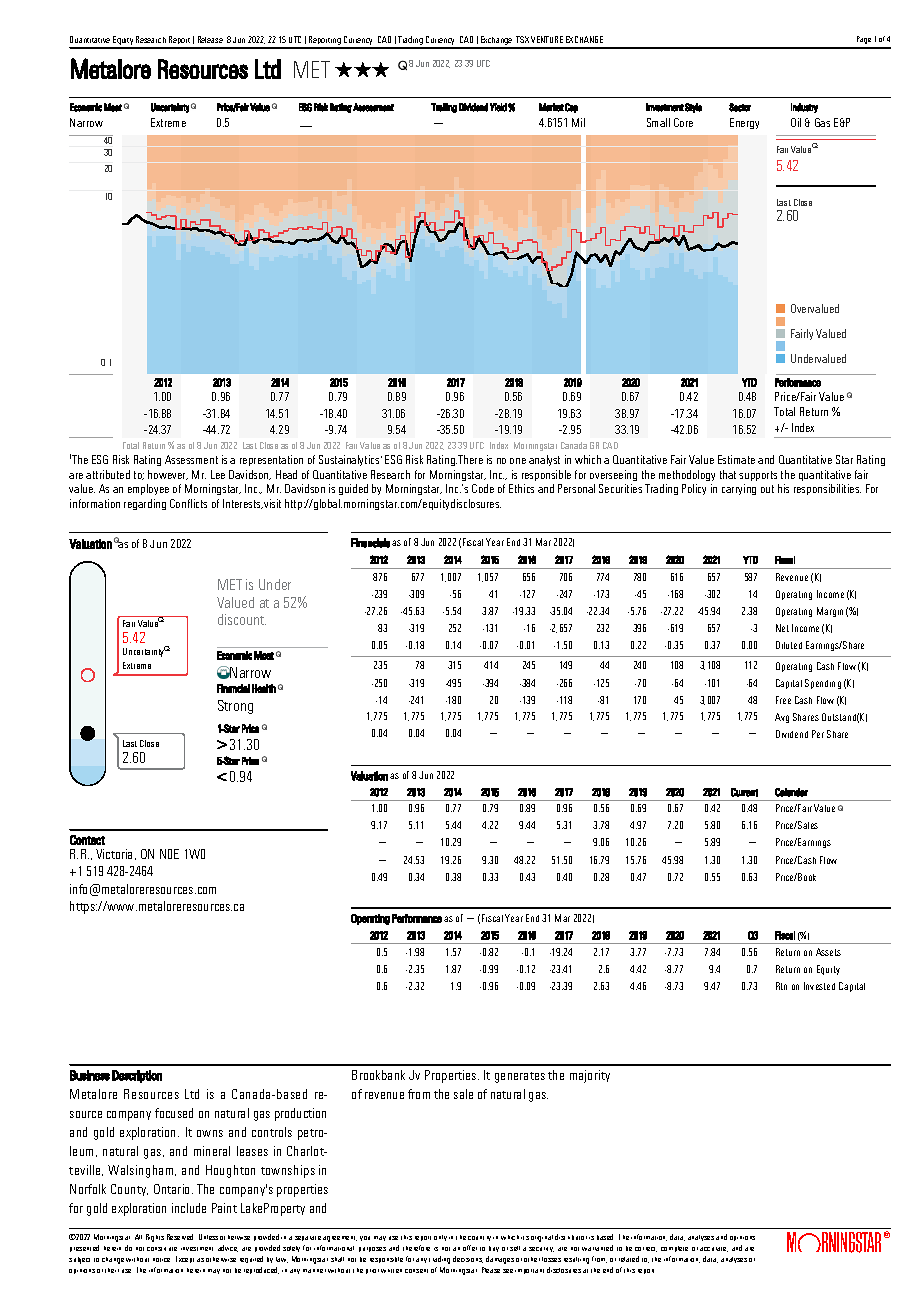 This screenshot has width=924, height=1308. Describe the element at coordinates (264, 688) in the screenshot. I see `Health` at that location.
